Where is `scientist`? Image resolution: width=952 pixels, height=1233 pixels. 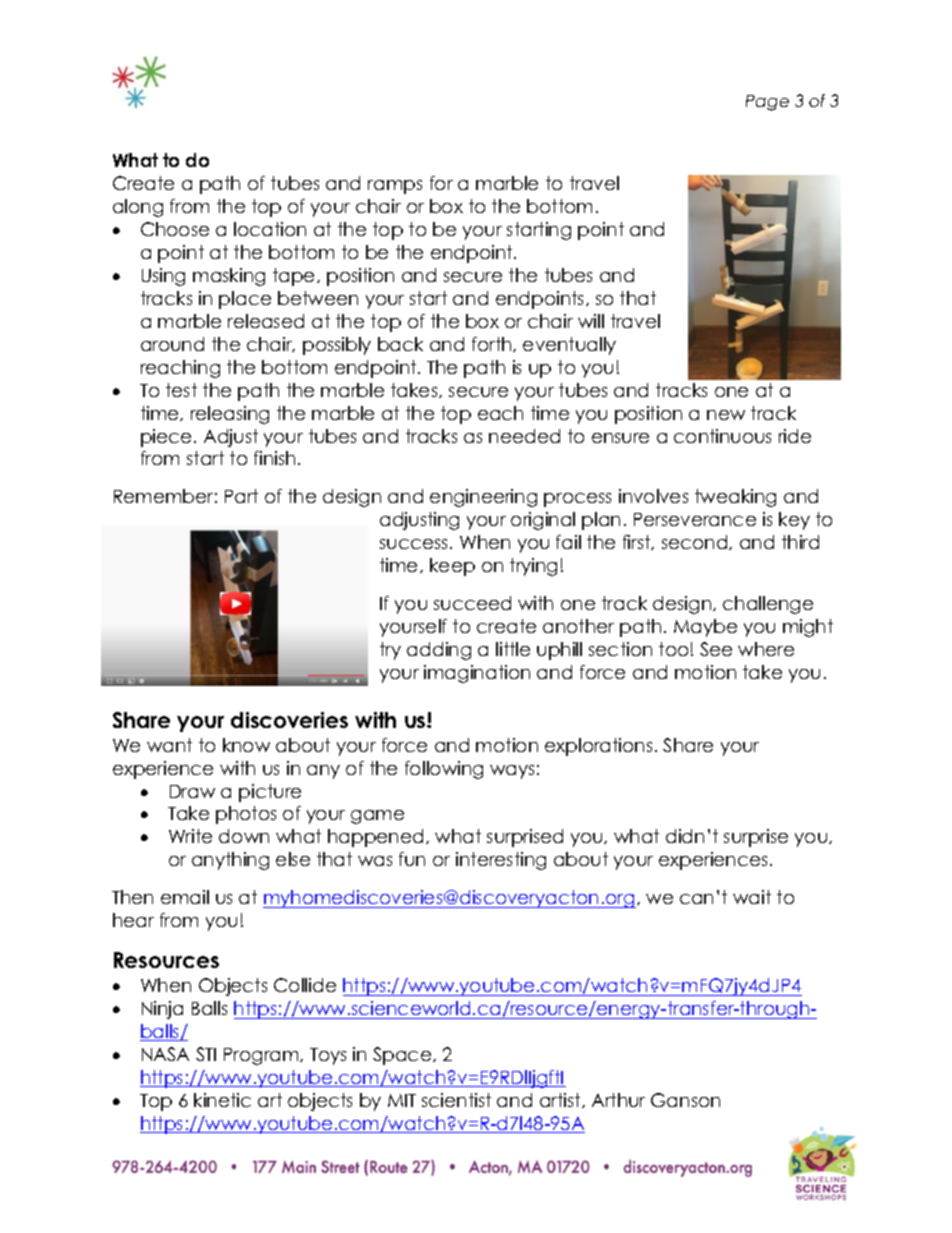 scientist is located at coordinates (456, 1100).
